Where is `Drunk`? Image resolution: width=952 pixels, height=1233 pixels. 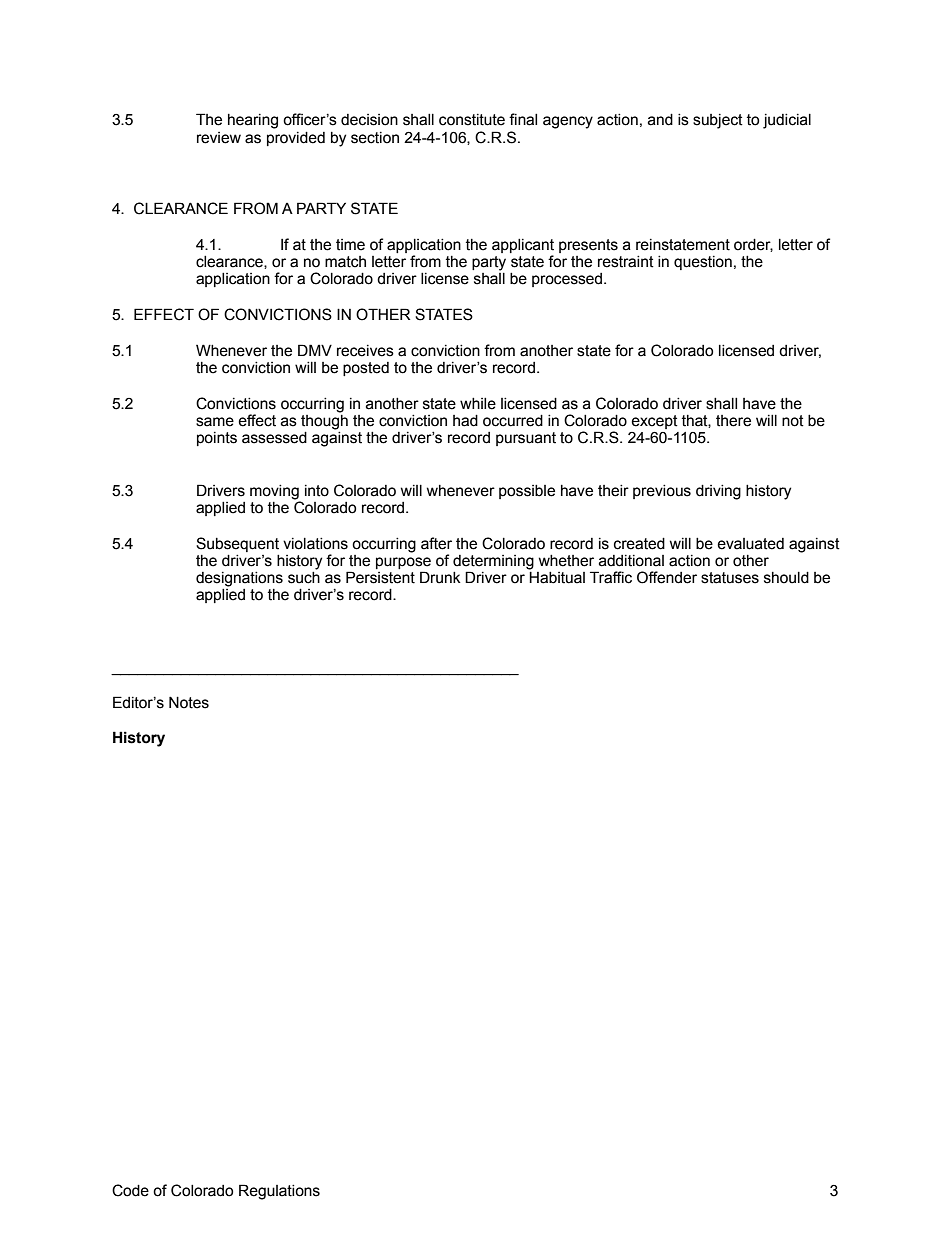 Drunk is located at coordinates (440, 577).
